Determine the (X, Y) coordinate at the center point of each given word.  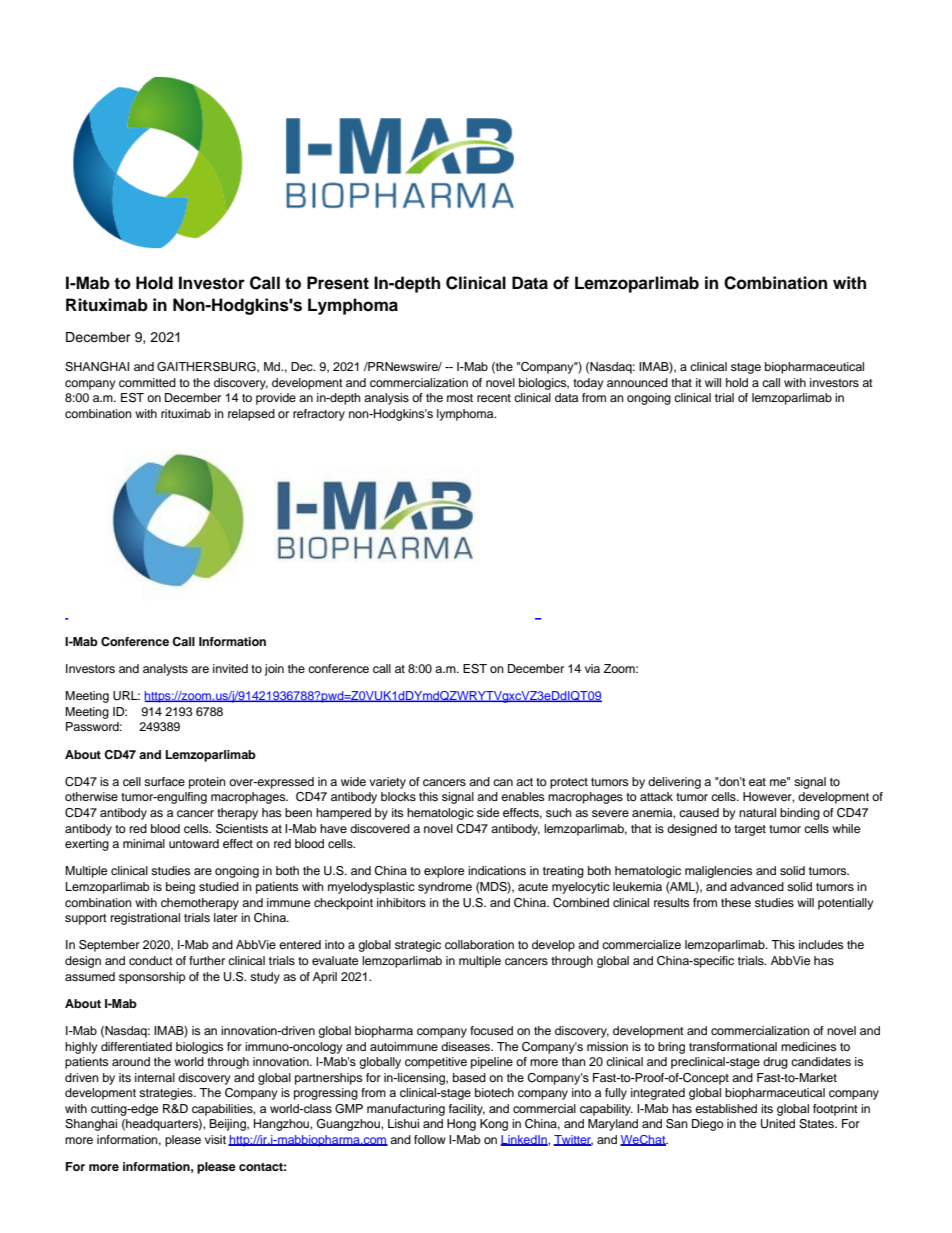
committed (147, 382)
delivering (674, 783)
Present (338, 283)
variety (387, 783)
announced (637, 382)
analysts (165, 670)
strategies (167, 1094)
